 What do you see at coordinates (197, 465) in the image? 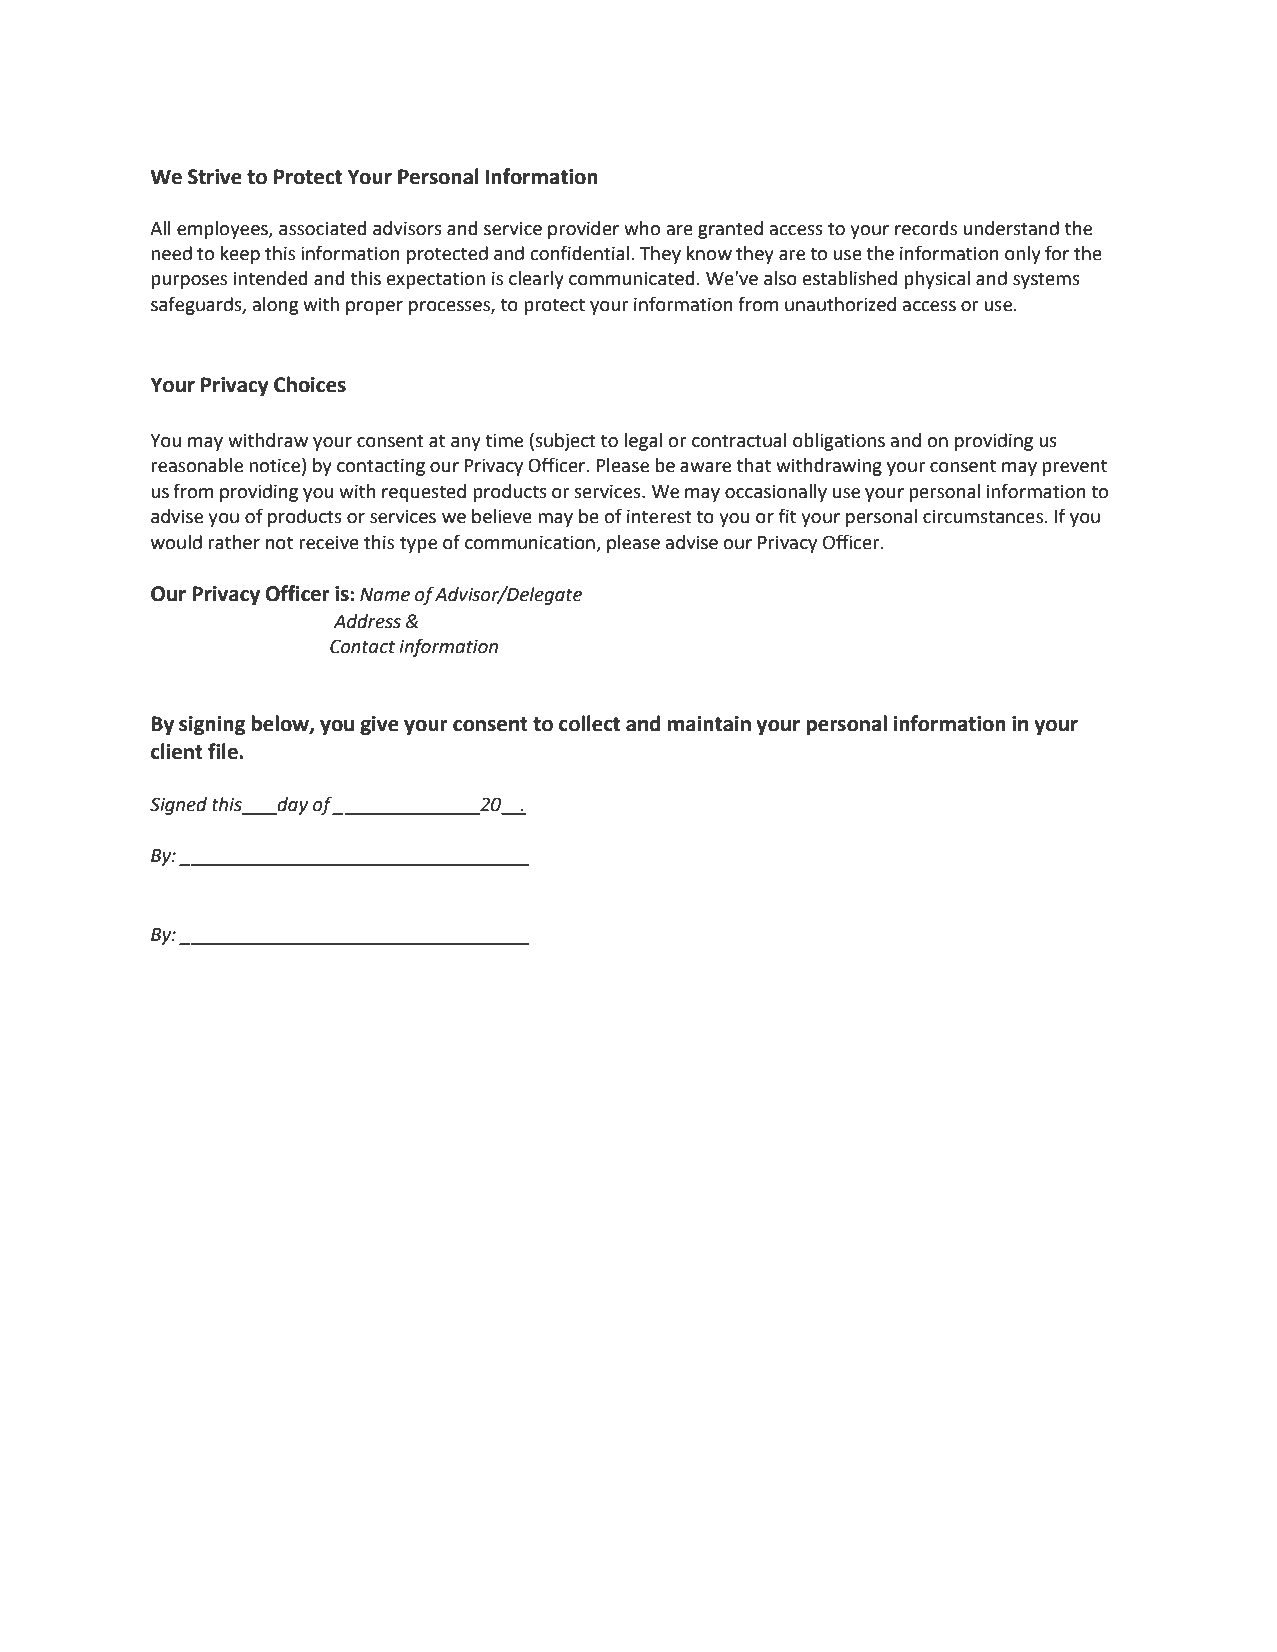
I see `reasonable` at bounding box center [197, 465].
